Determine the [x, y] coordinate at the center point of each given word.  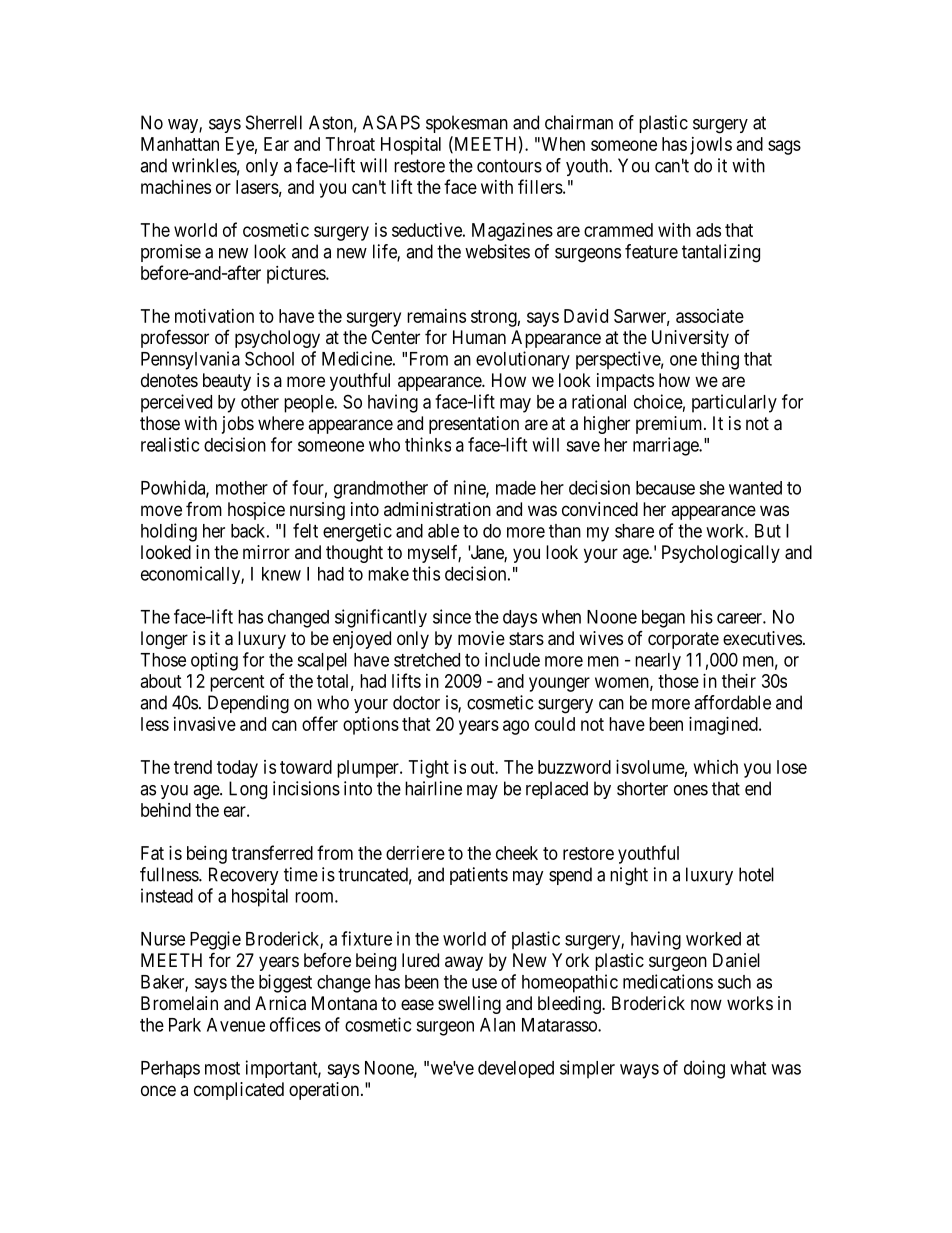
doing [704, 1069]
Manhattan [180, 144]
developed [516, 1069]
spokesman [467, 124]
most [222, 1068]
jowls [711, 146]
